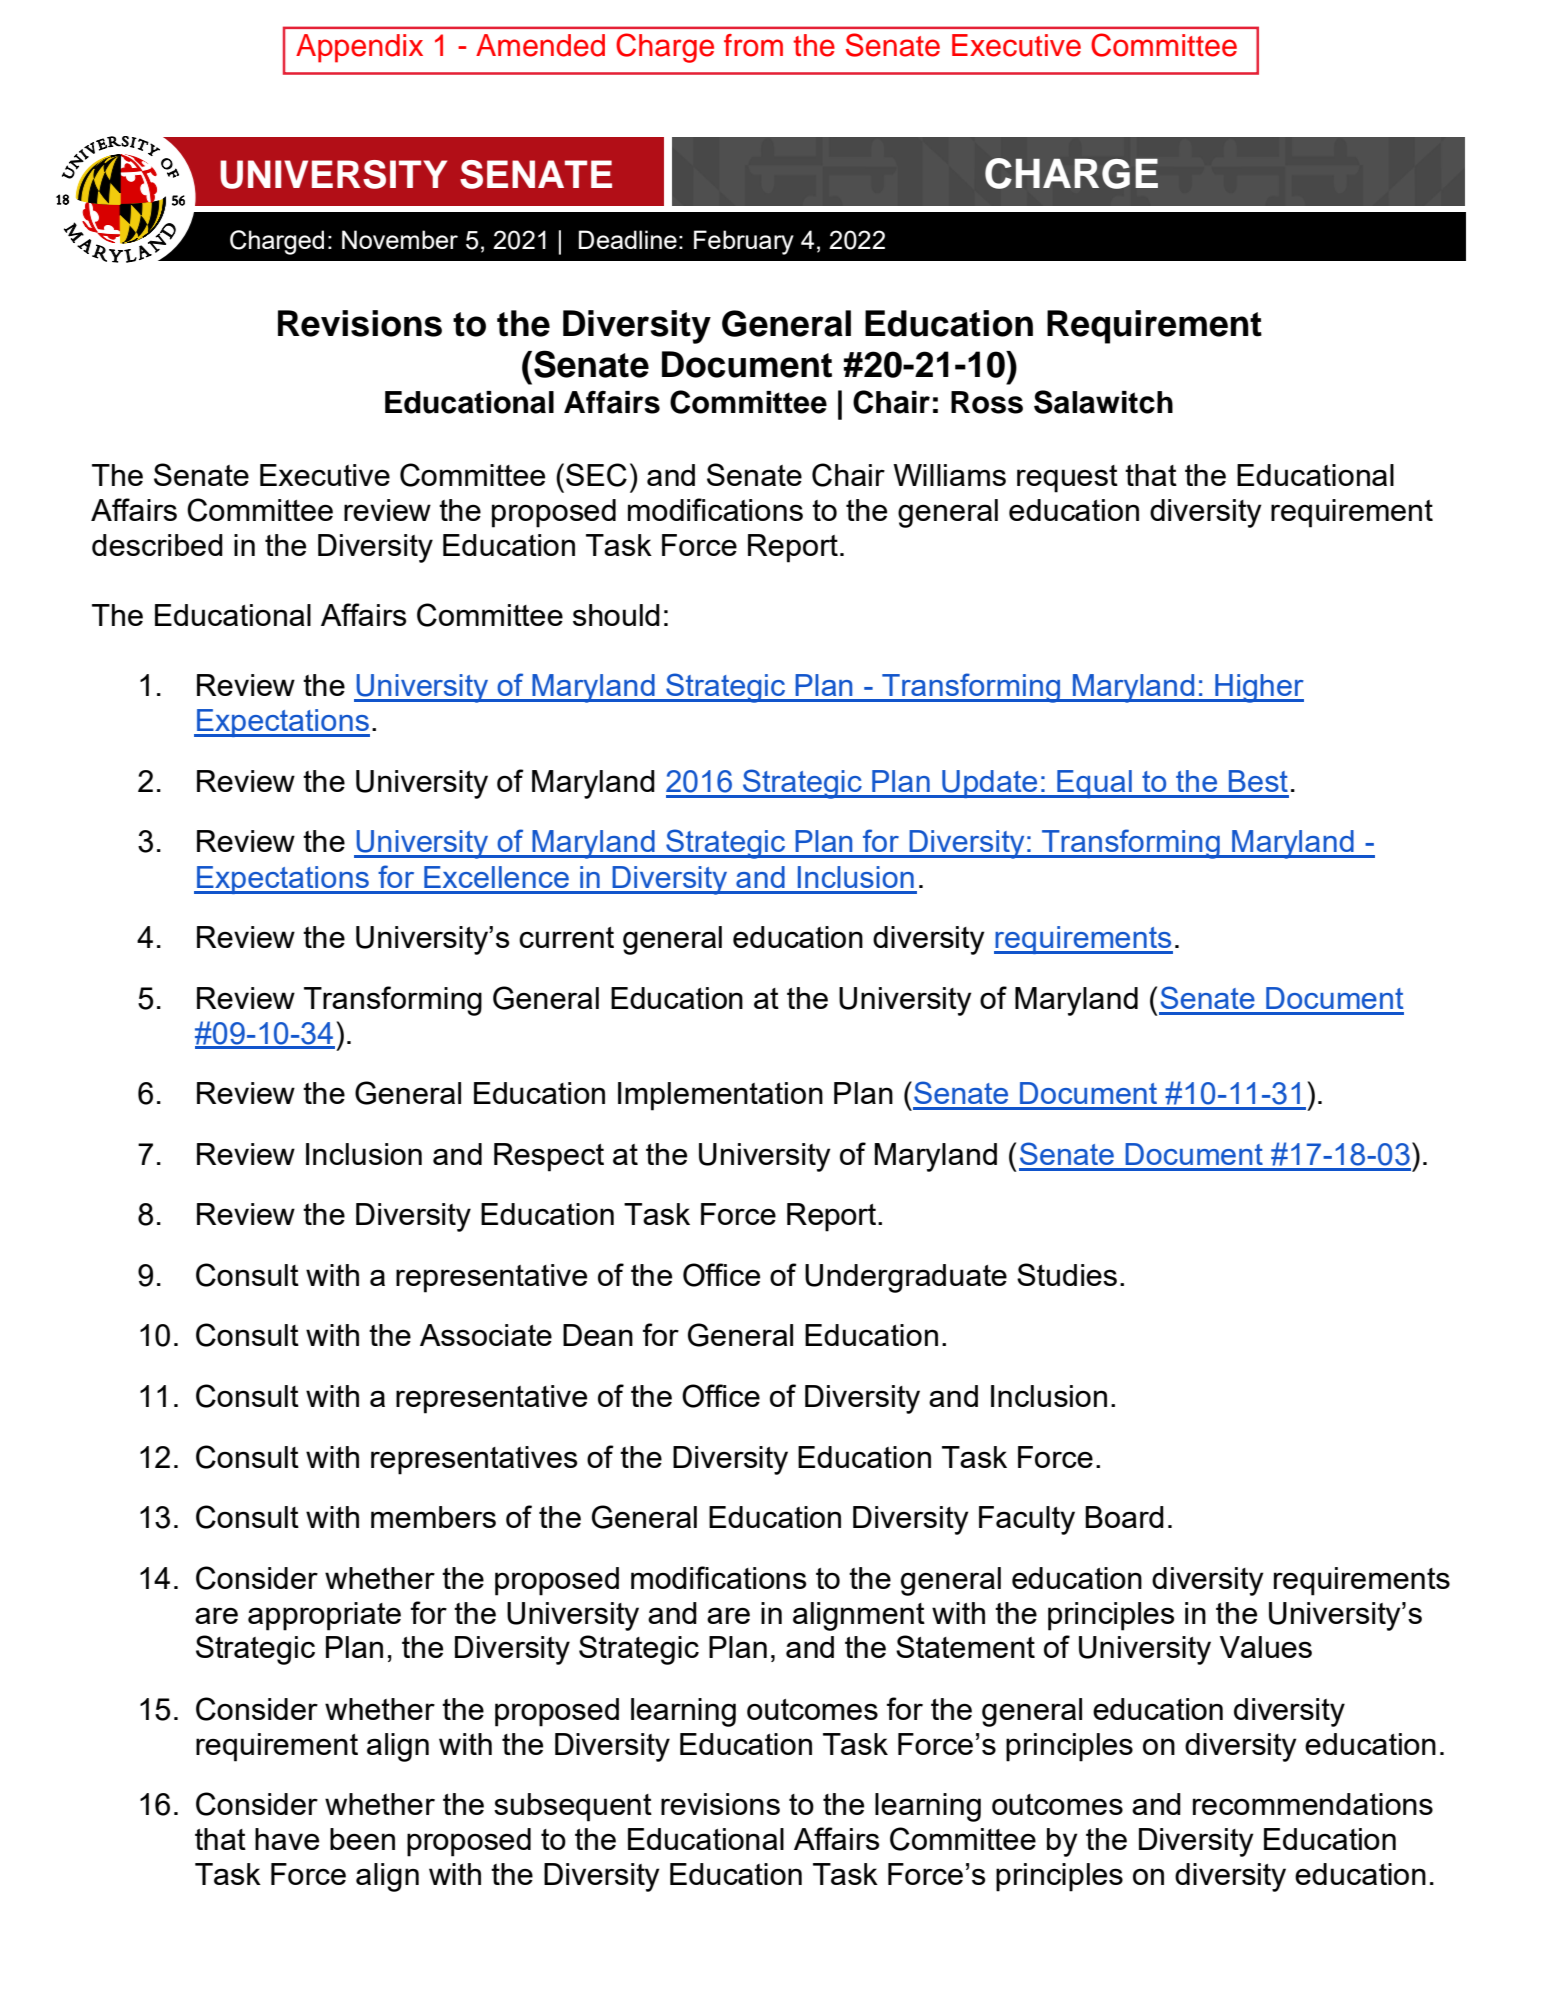  I want to click on have, so click(287, 1839).
